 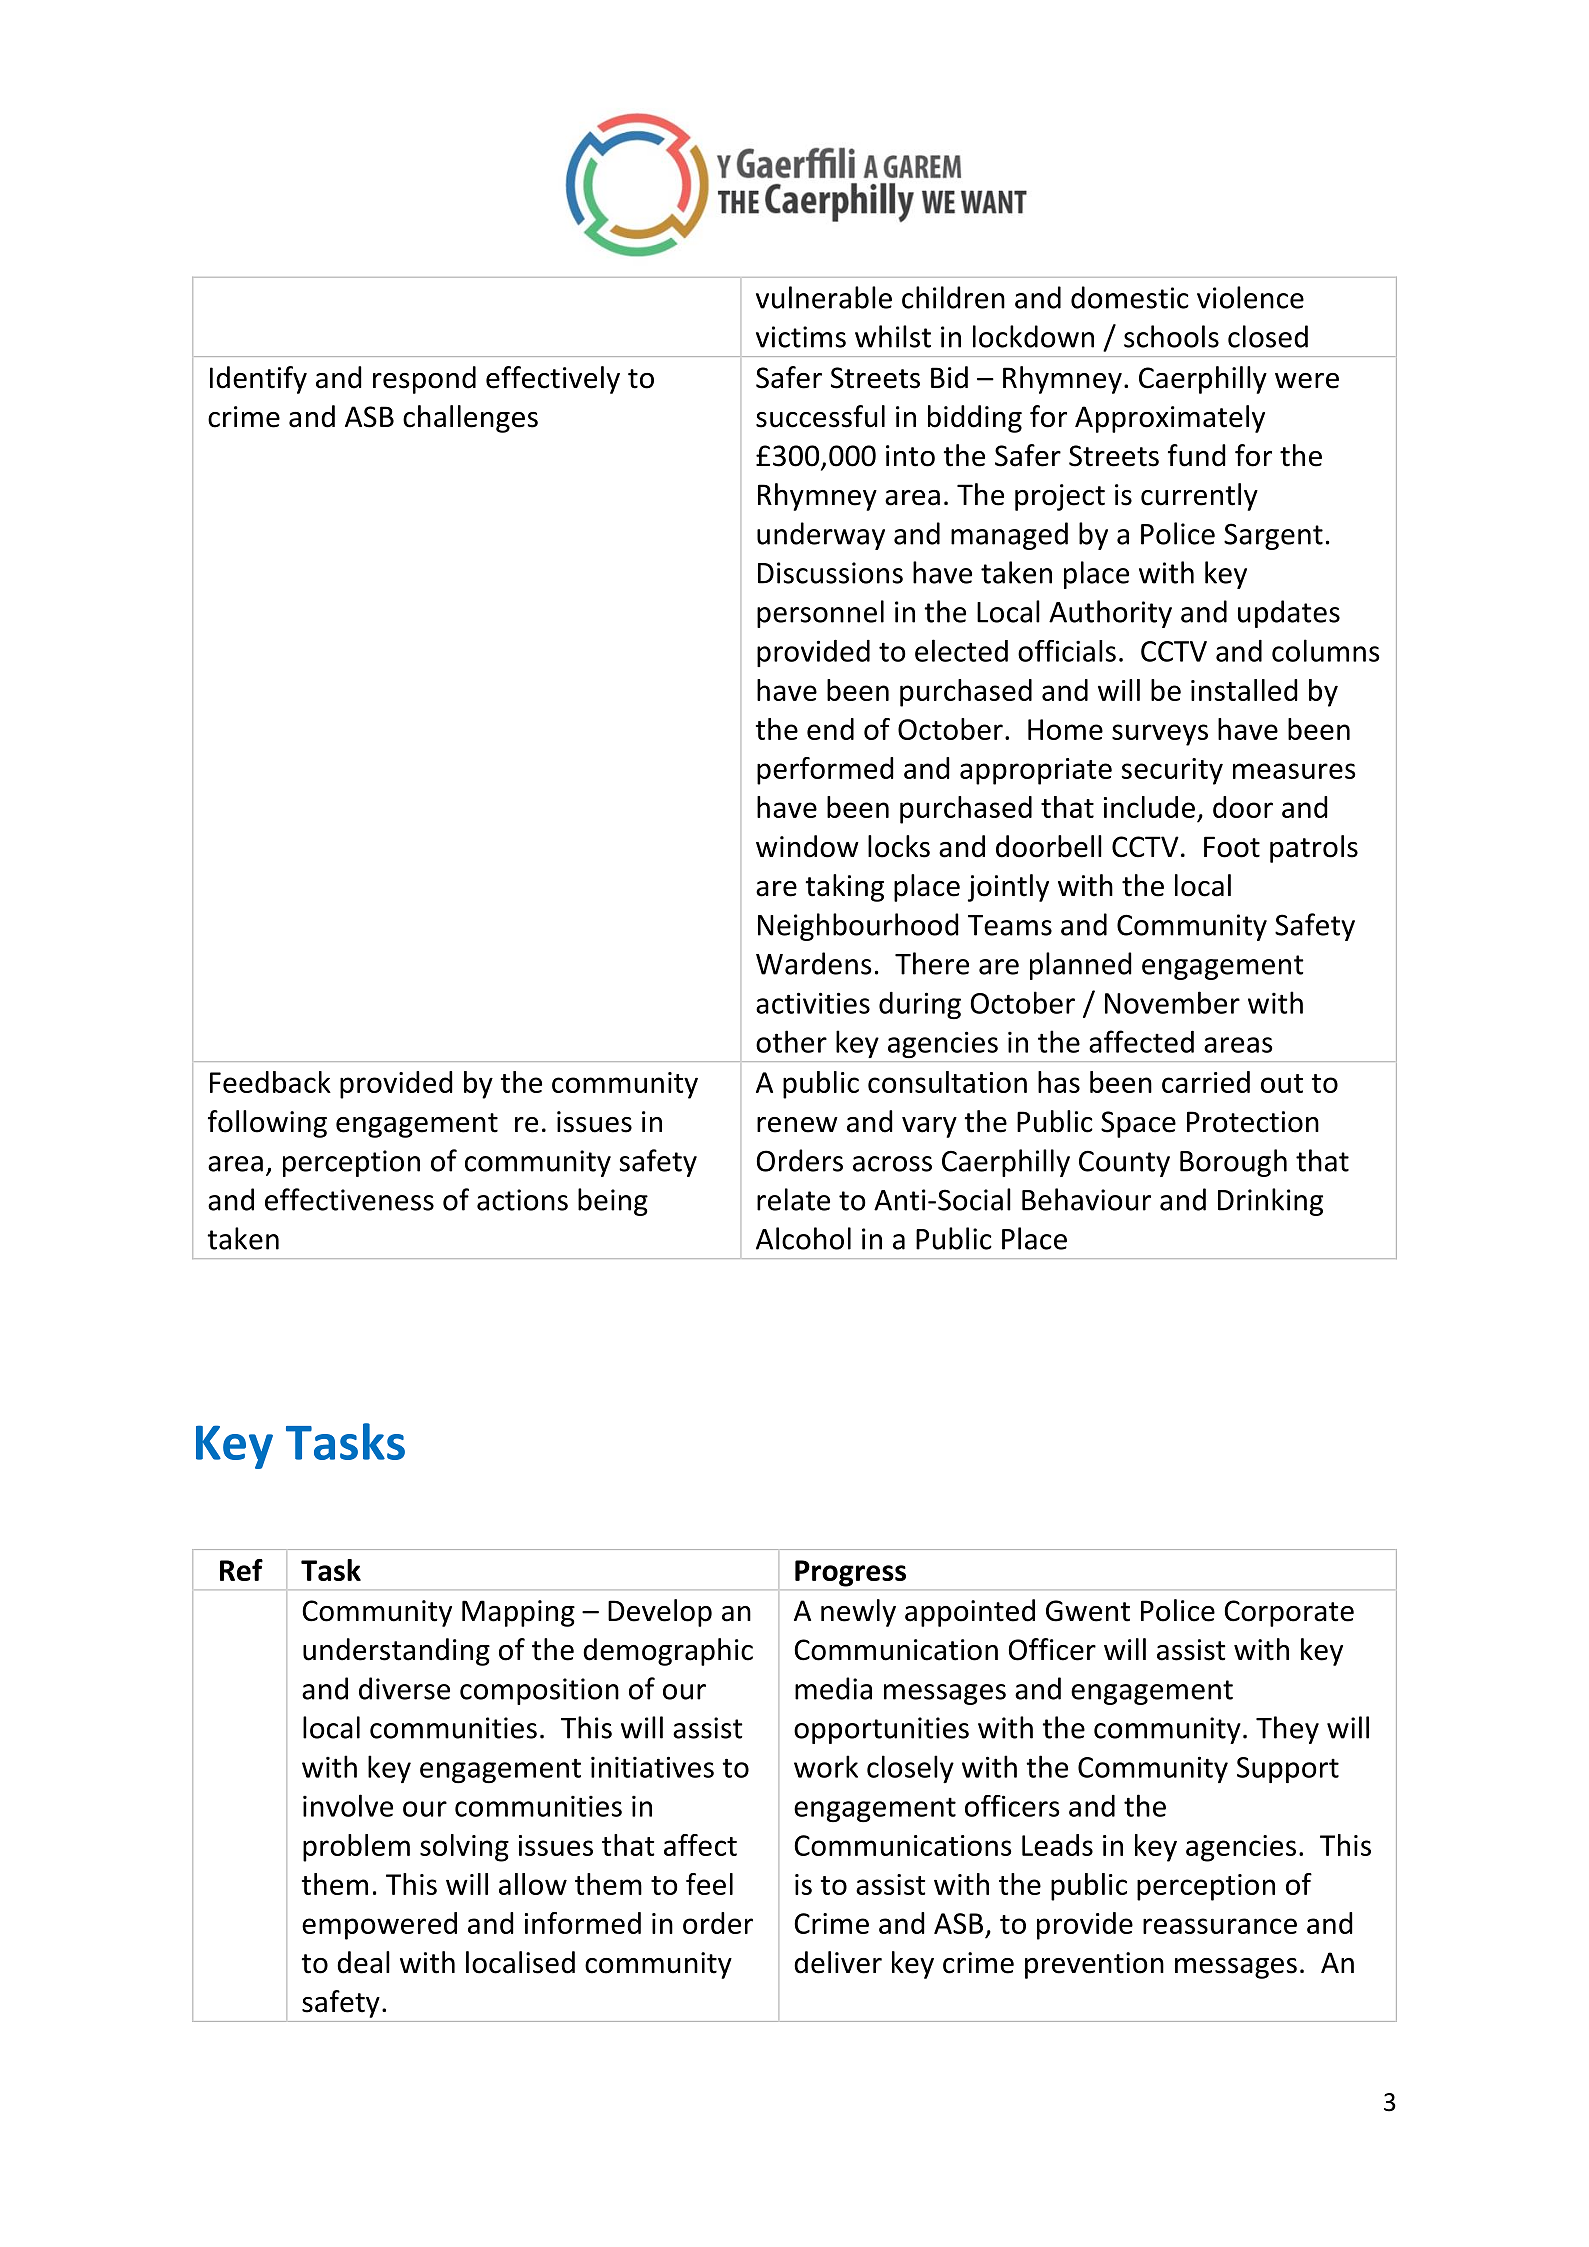 What do you see at coordinates (363, 1962) in the screenshot?
I see `deal` at bounding box center [363, 1962].
